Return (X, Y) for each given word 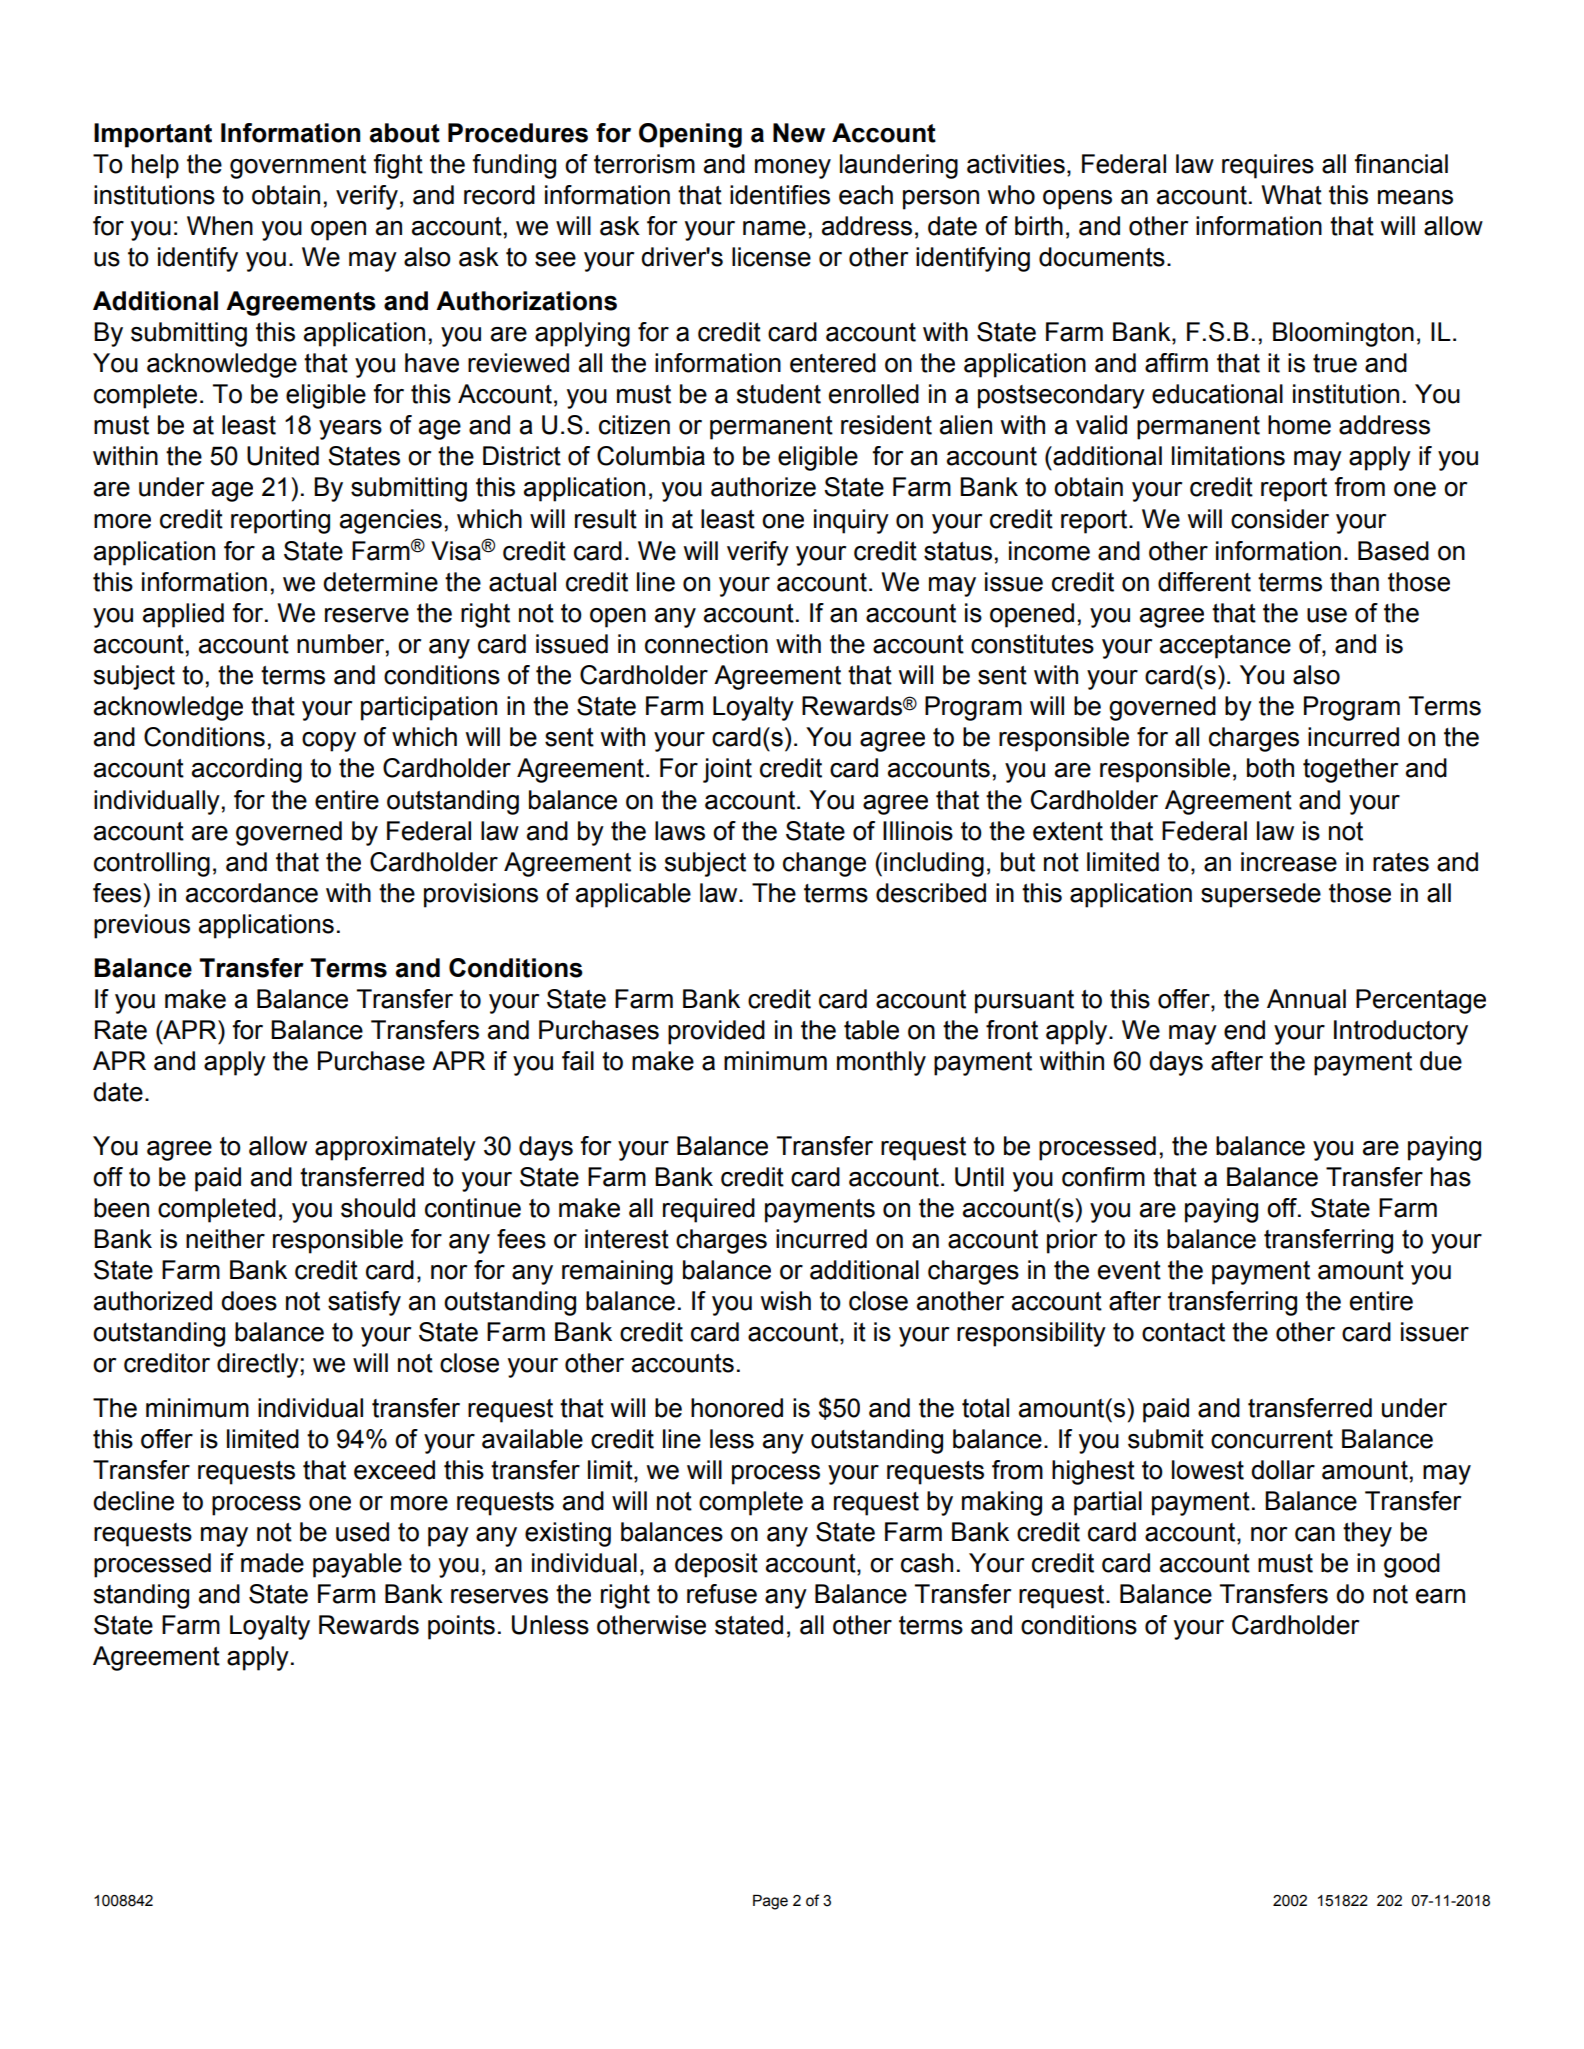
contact (1183, 1332)
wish (786, 1301)
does (249, 1301)
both (1270, 768)
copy (329, 742)
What (1291, 195)
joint (727, 770)
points (461, 1627)
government (298, 167)
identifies (780, 195)
